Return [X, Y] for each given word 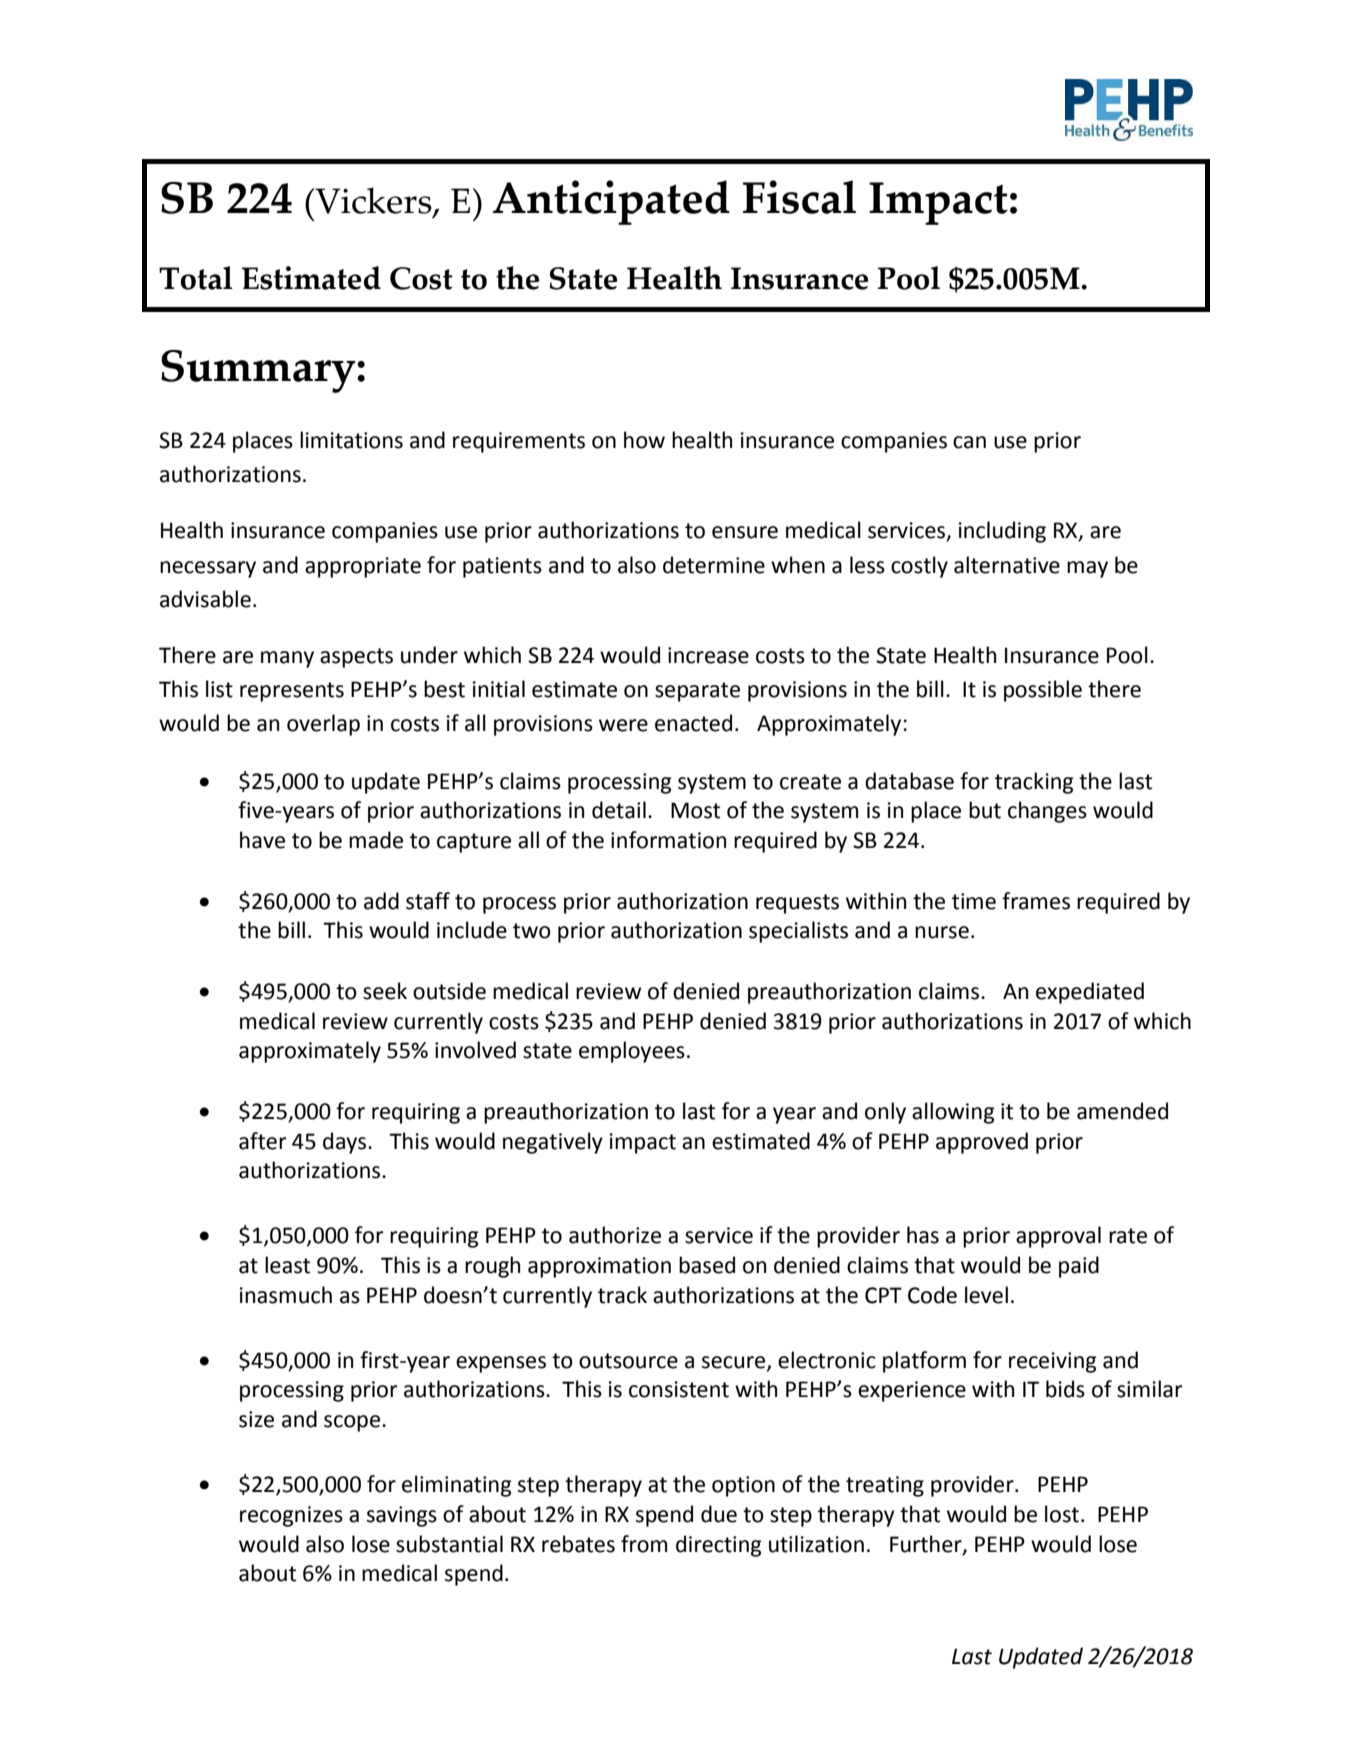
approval [1058, 1237]
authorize [615, 1235]
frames [1036, 901]
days [346, 1143]
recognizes [291, 1516]
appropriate [363, 567]
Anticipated [611, 202]
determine [714, 565]
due [719, 1514]
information [668, 840]
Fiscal [799, 197]
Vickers [373, 201]
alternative [1007, 565]
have [262, 840]
